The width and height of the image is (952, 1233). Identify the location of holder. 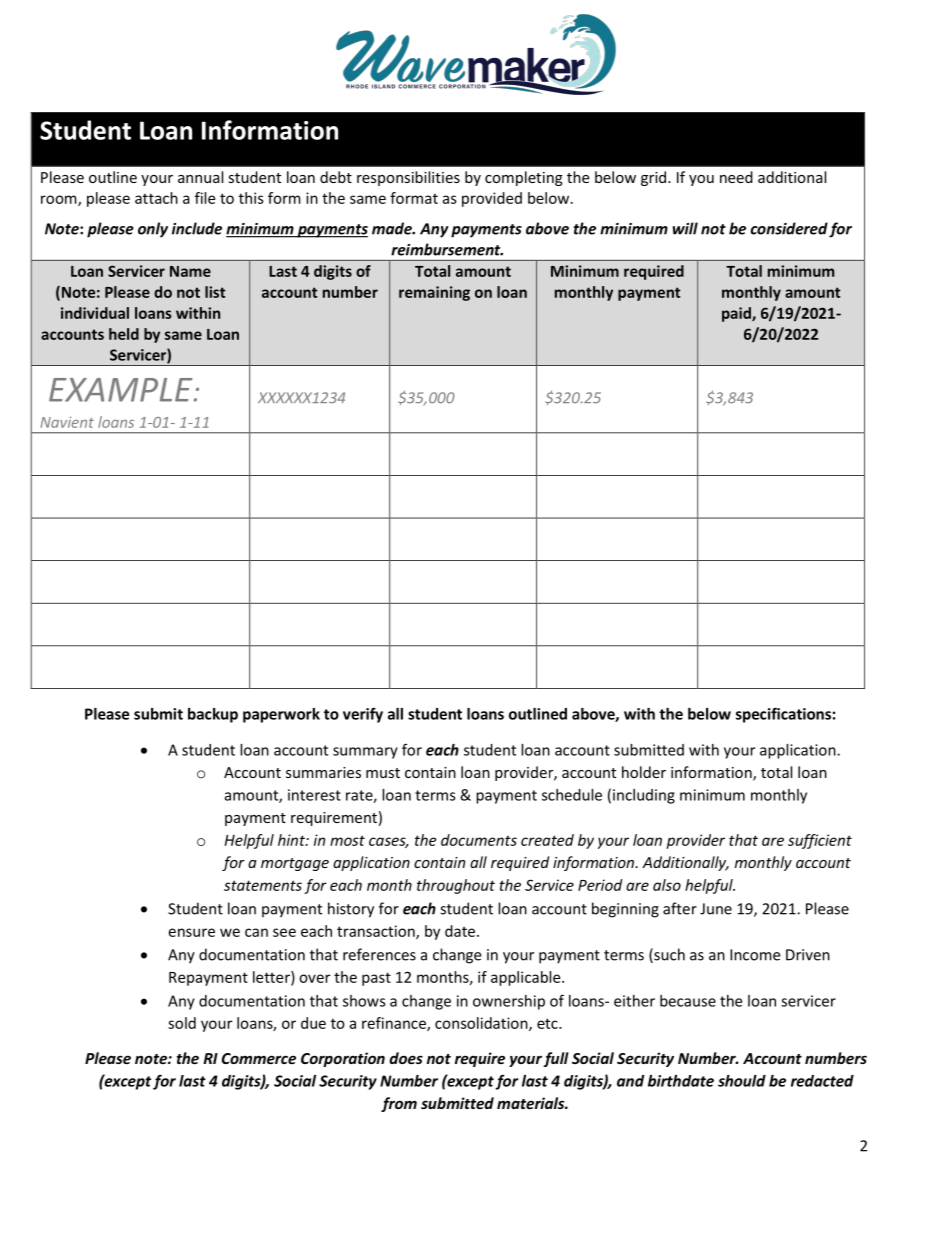
(644, 772).
